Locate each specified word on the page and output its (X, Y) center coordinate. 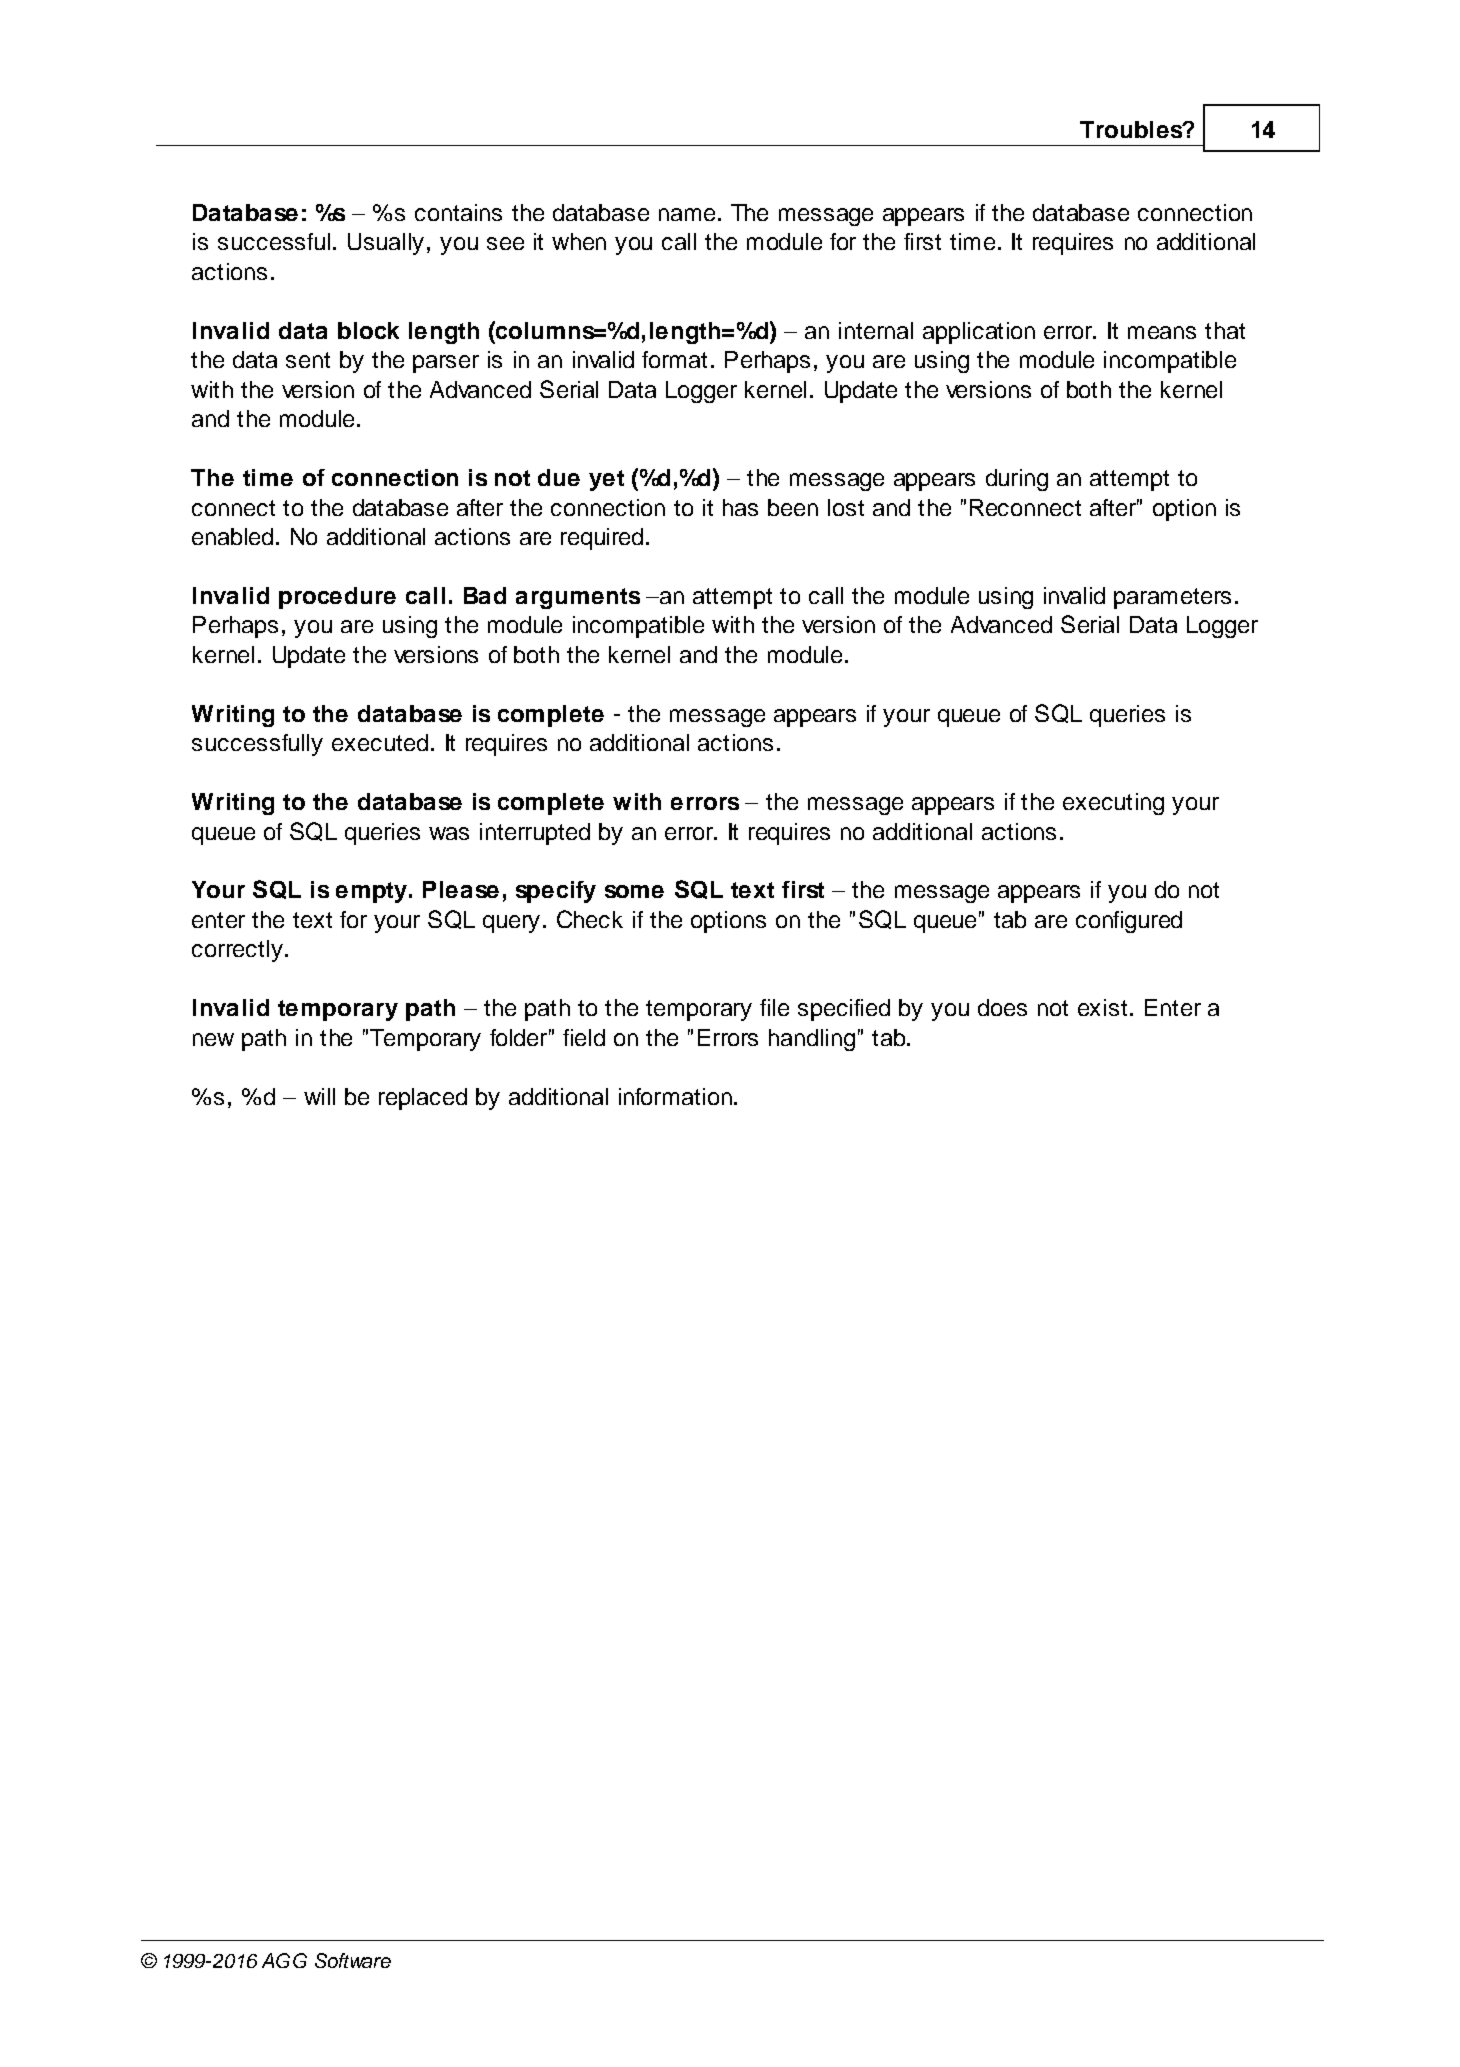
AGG (284, 1960)
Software (353, 1960)
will (319, 1096)
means (1162, 332)
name (687, 214)
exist (1102, 1007)
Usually (386, 244)
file (774, 1007)
